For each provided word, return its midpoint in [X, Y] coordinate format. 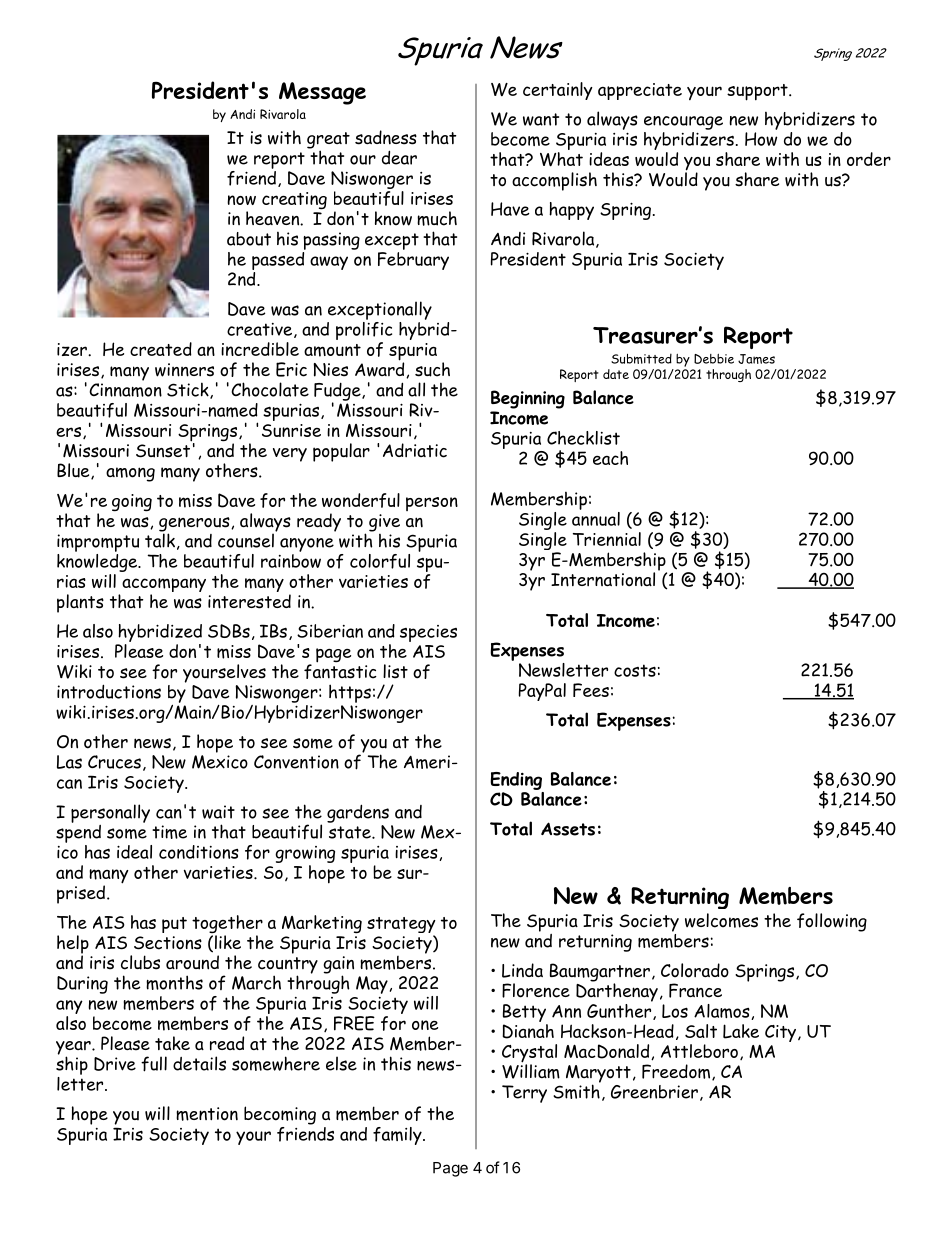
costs [635, 670]
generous [195, 525]
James [756, 359]
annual [596, 517]
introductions [109, 691]
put [174, 925]
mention [207, 1114]
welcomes [721, 920]
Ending [516, 781]
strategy [401, 926]
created [161, 349]
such [432, 369]
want [541, 119]
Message [322, 93]
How [761, 139]
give [384, 523]
